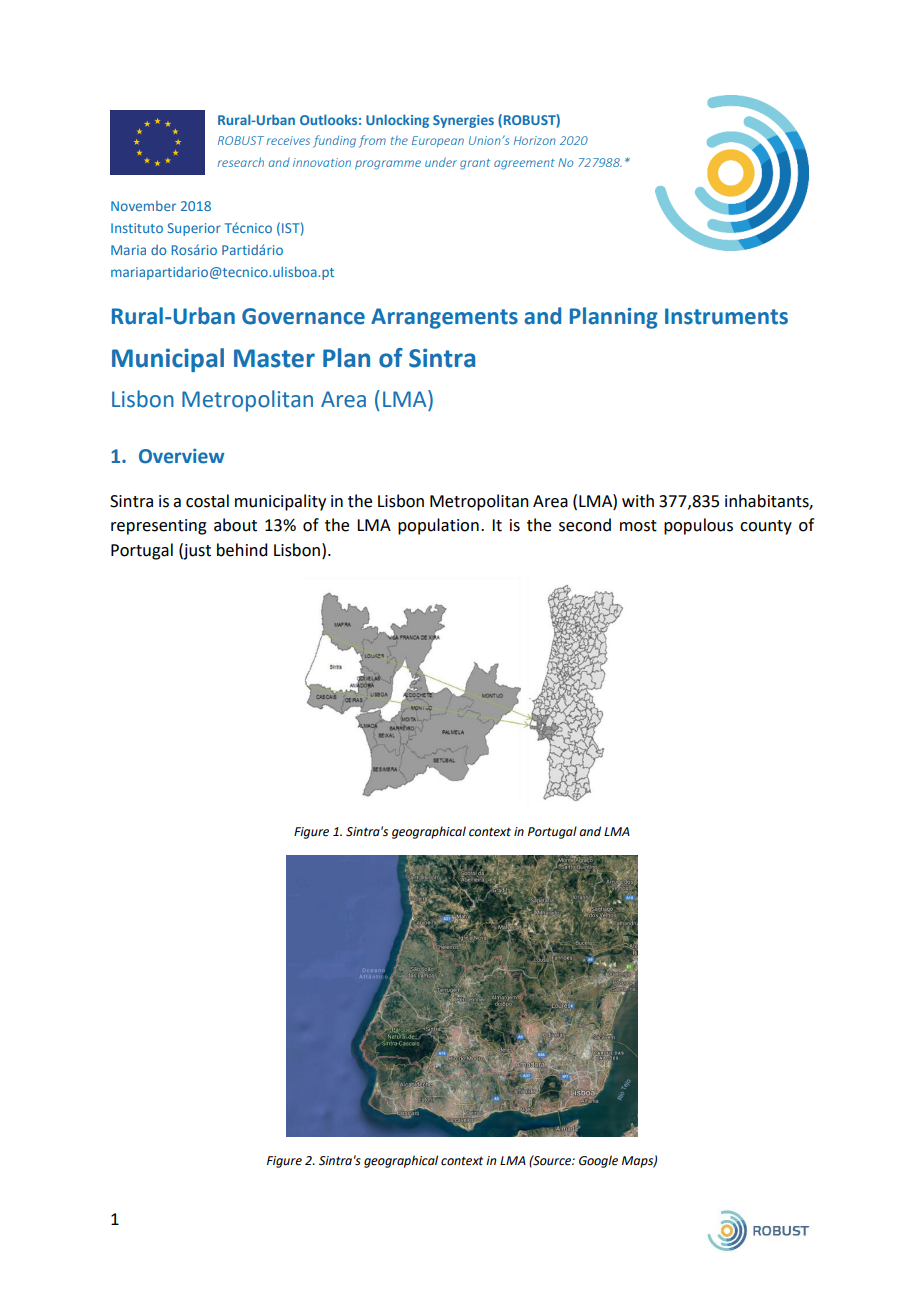 The height and width of the screenshot is (1308, 924). Describe the element at coordinates (438, 526) in the screenshot. I see `population` at that location.
